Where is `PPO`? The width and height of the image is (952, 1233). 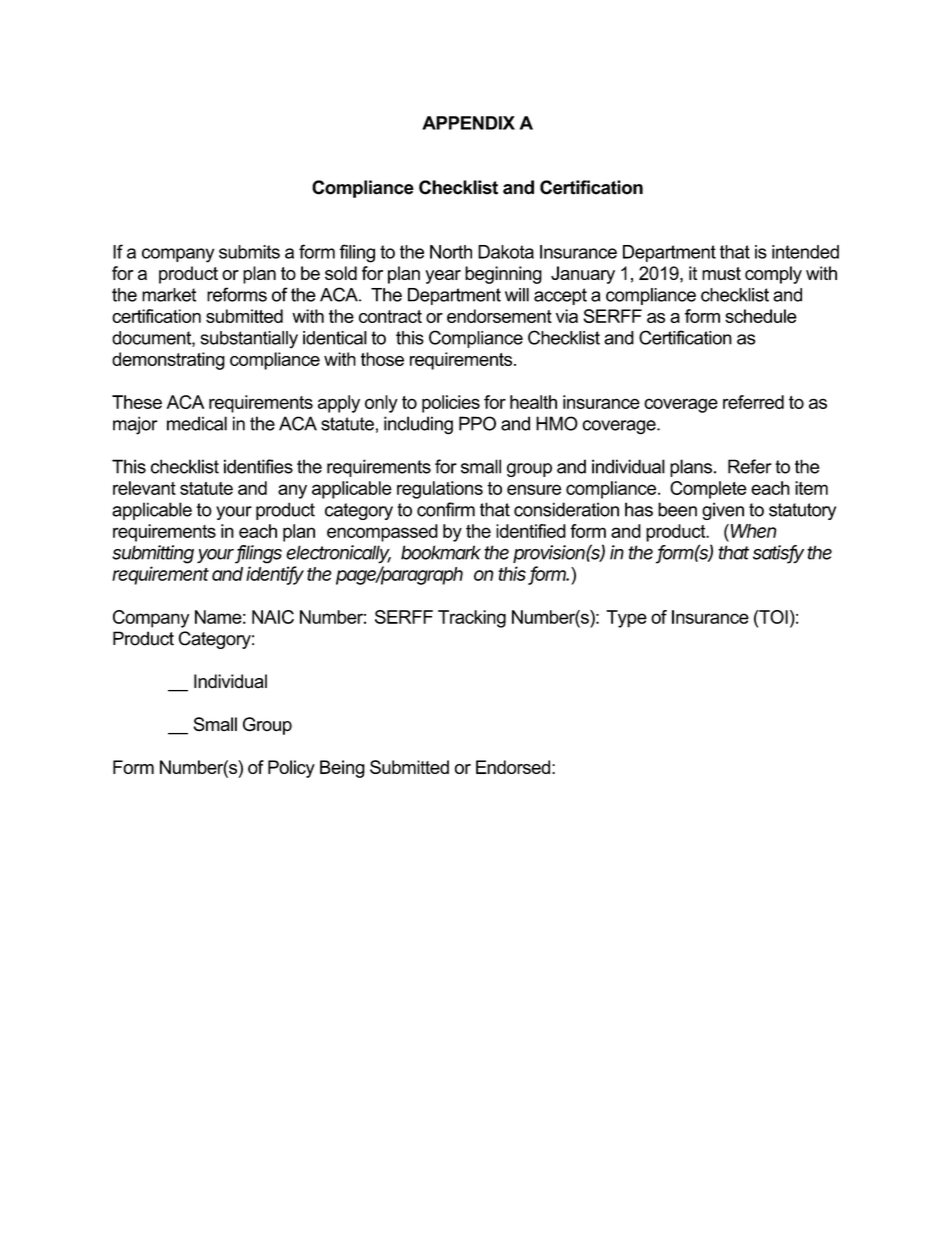
PPO is located at coordinates (477, 423).
